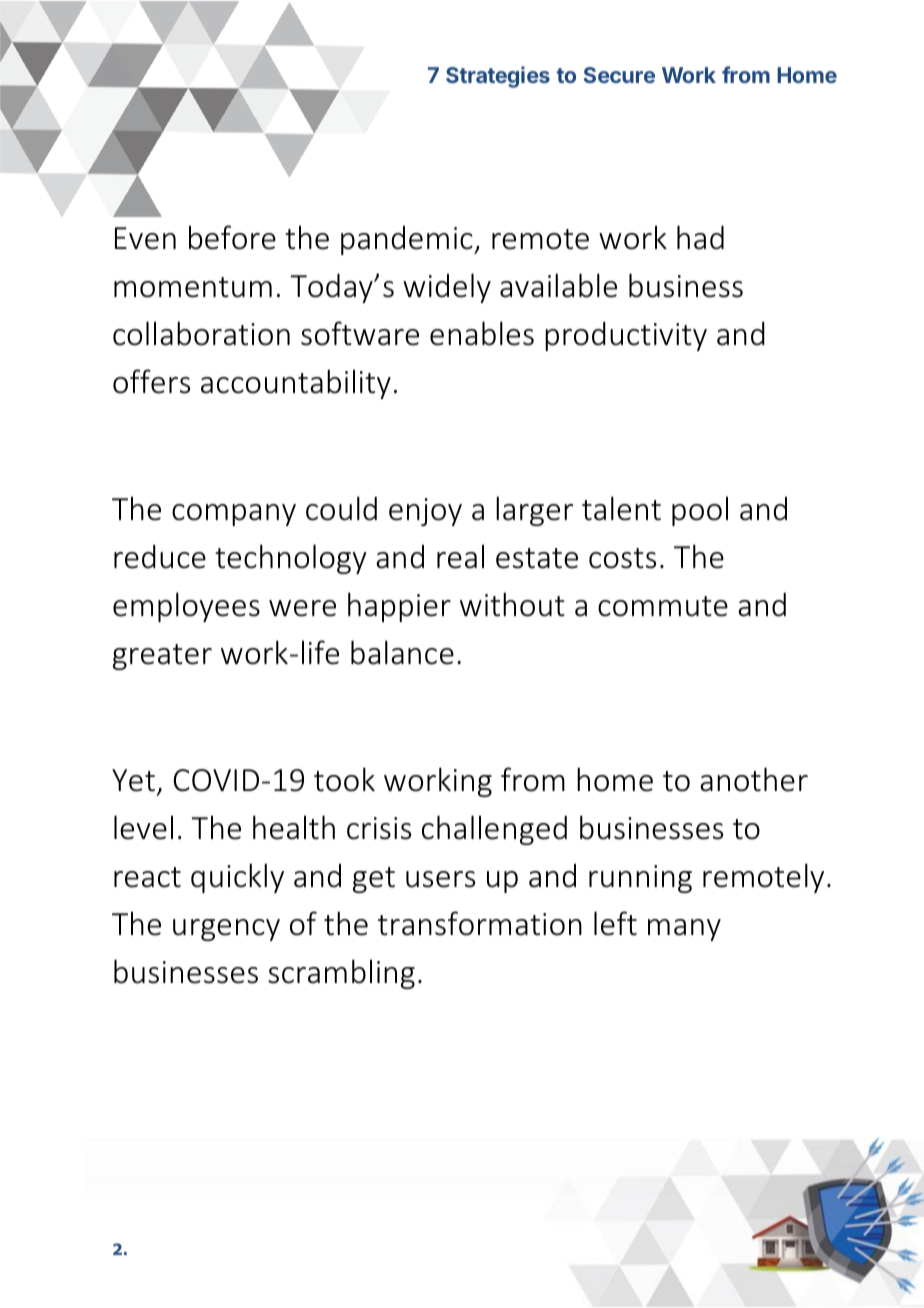  Describe the element at coordinates (226, 930) in the screenshot. I see `urgency` at that location.
